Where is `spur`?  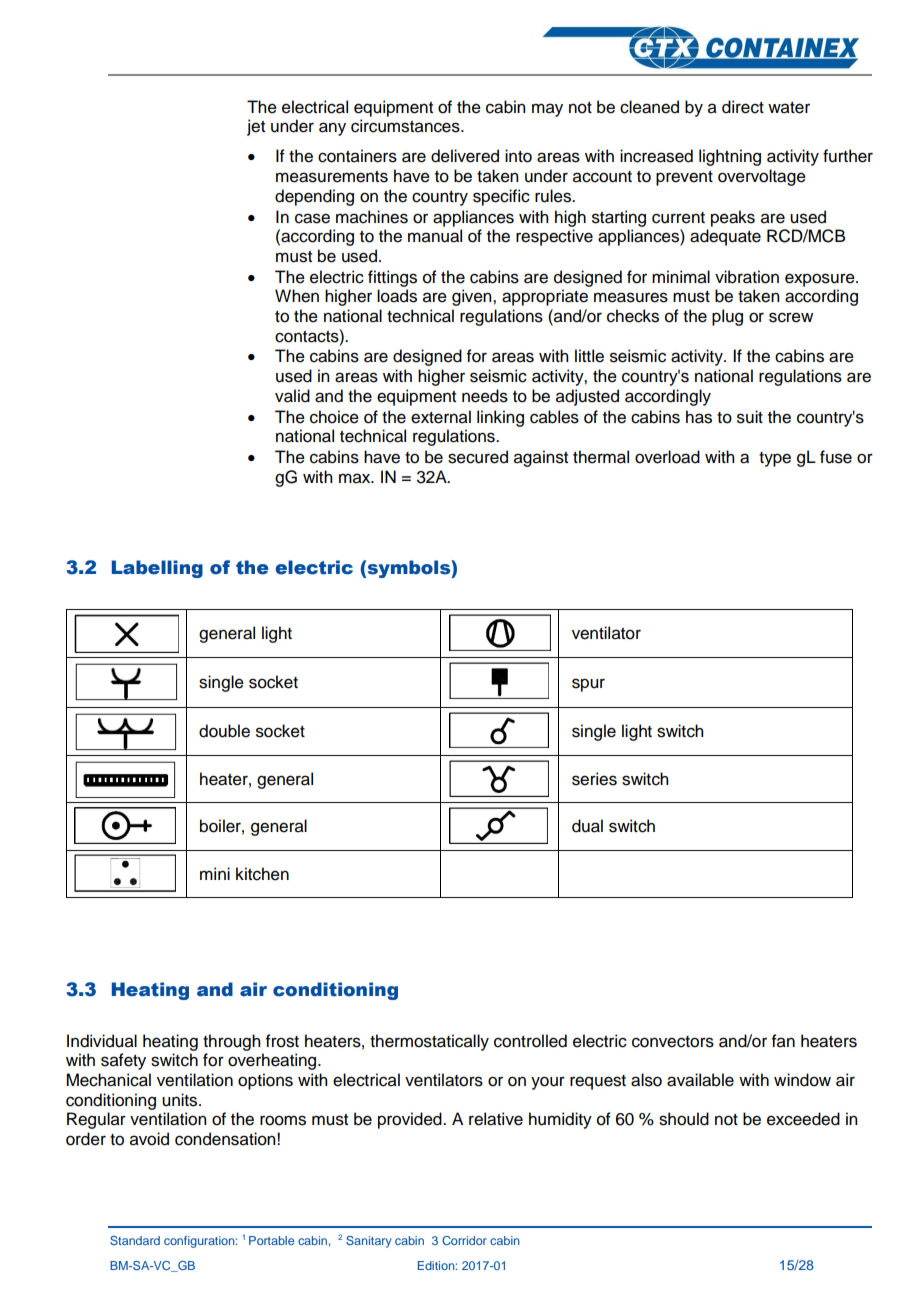
spur is located at coordinates (588, 685).
